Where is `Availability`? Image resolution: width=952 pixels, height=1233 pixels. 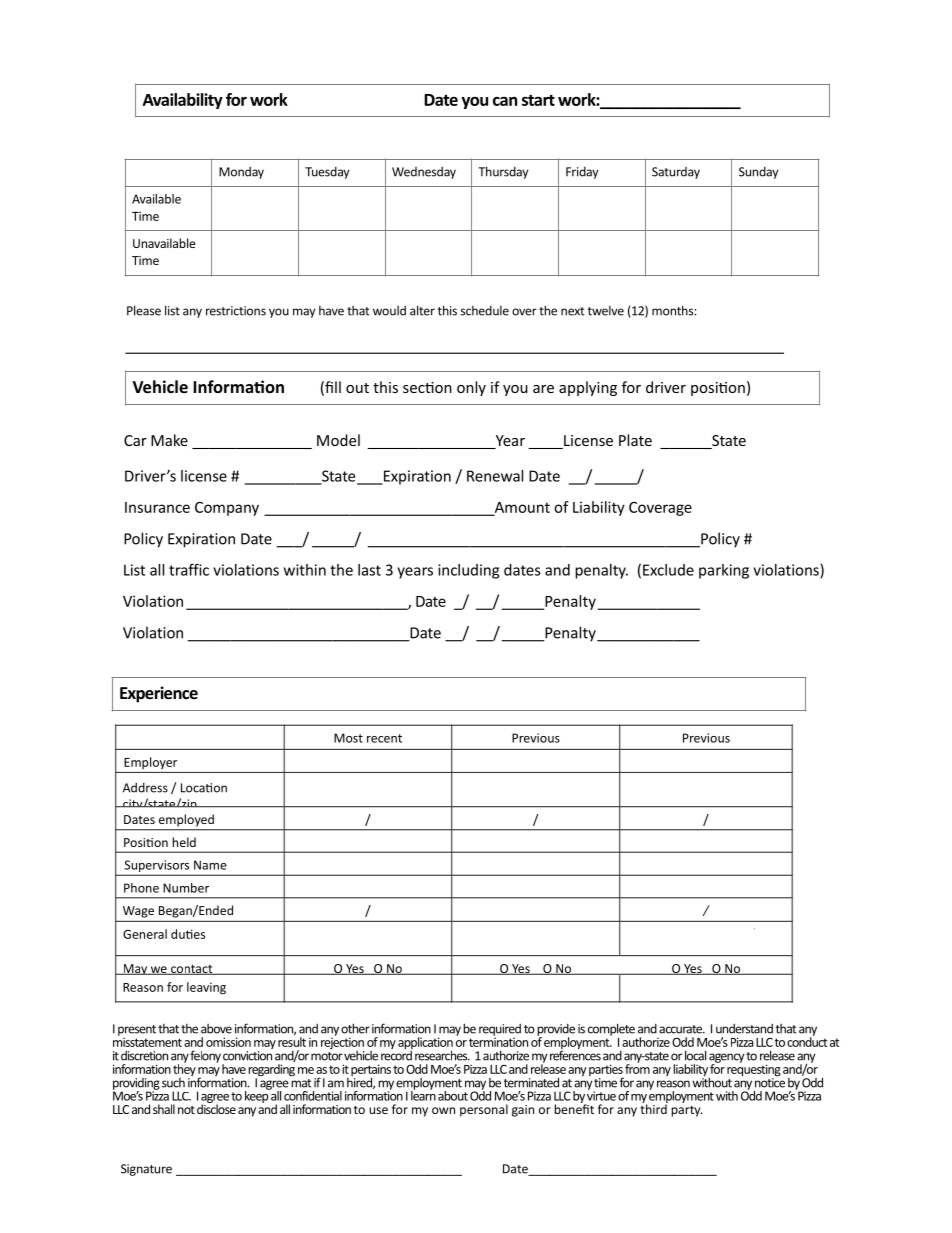 Availability is located at coordinates (183, 101).
